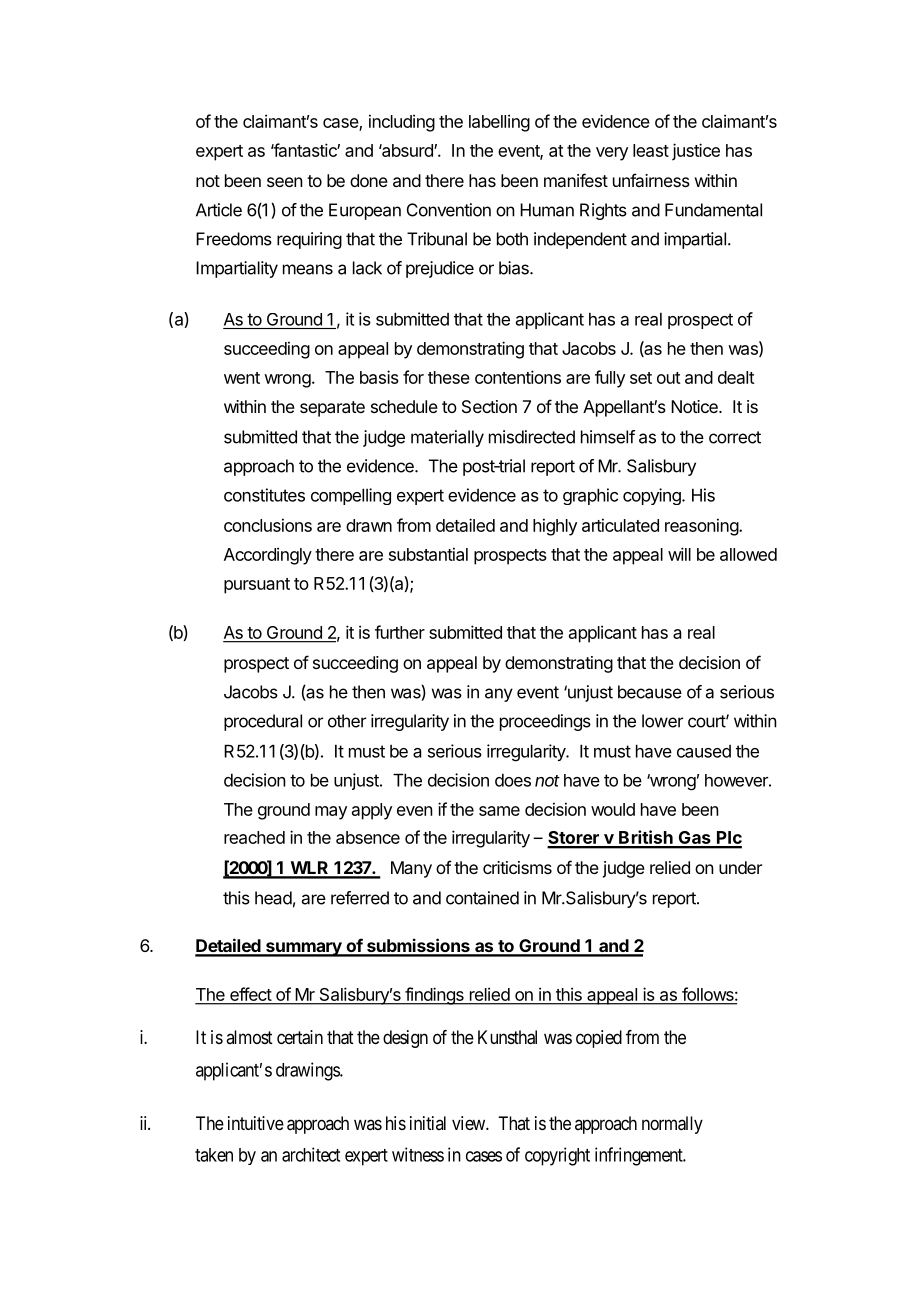  What do you see at coordinates (273, 898) in the image?
I see `head` at bounding box center [273, 898].
